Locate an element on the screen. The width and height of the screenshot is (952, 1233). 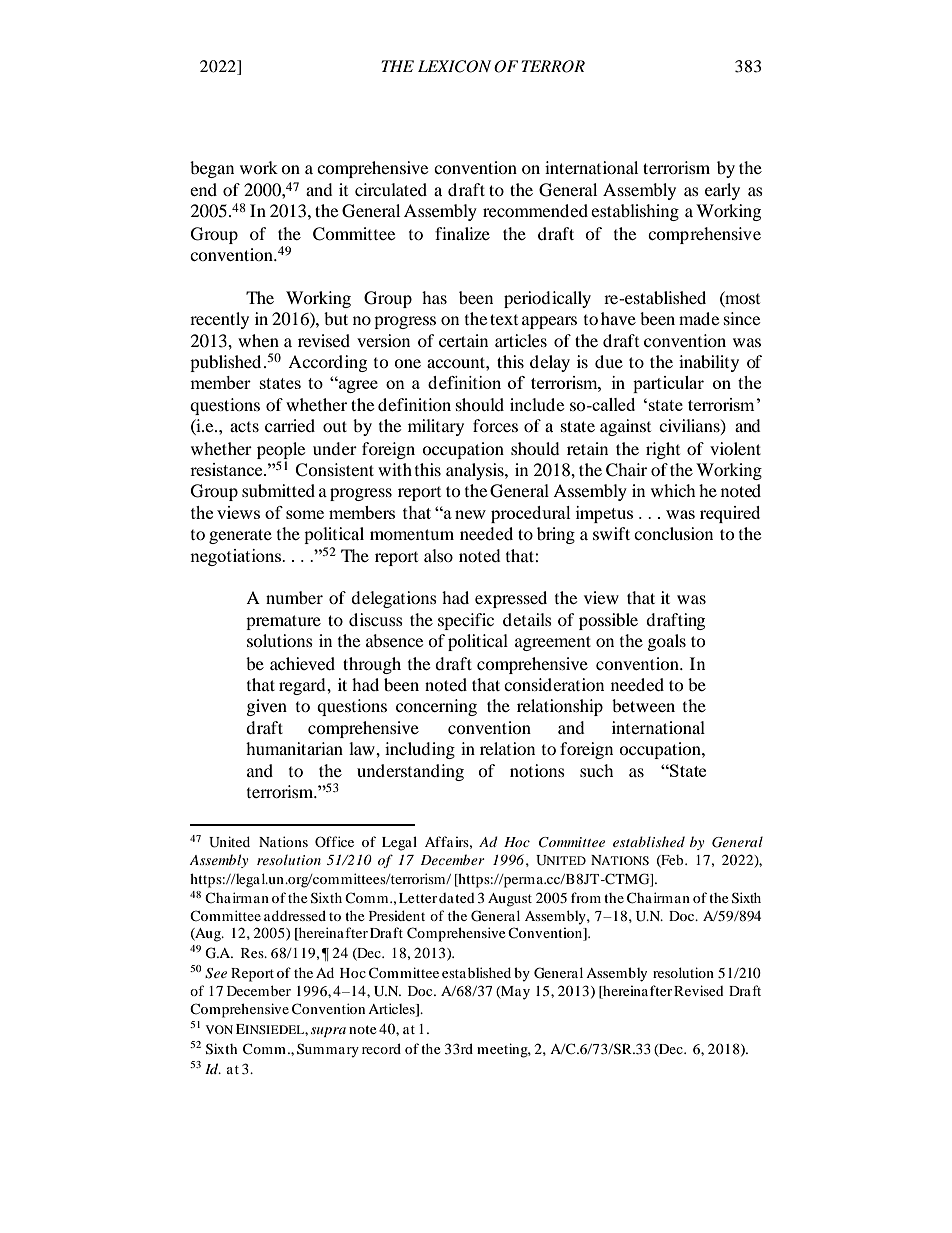
forces is located at coordinates (495, 425).
